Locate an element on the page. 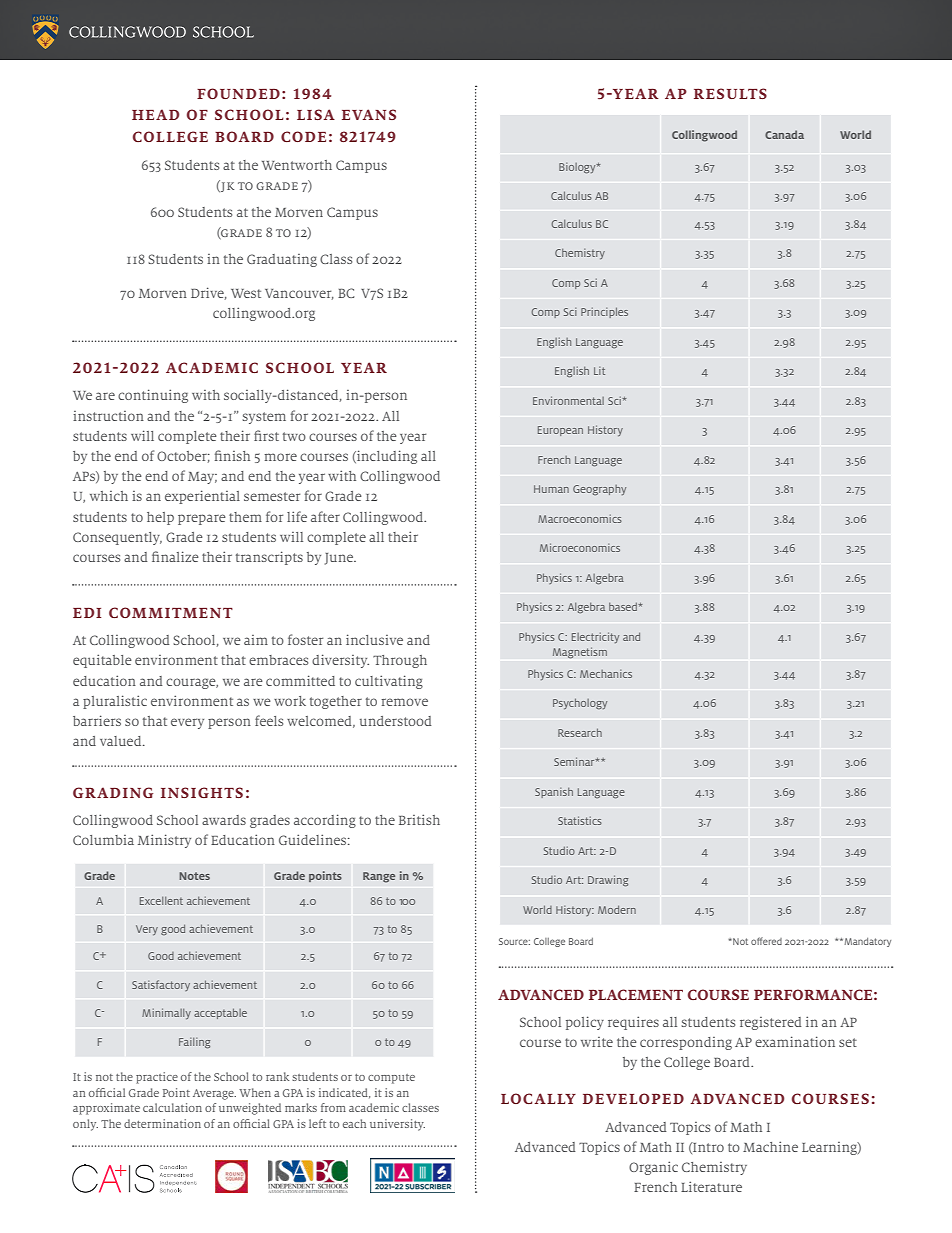 The image size is (952, 1233). HEAD is located at coordinates (155, 114).
